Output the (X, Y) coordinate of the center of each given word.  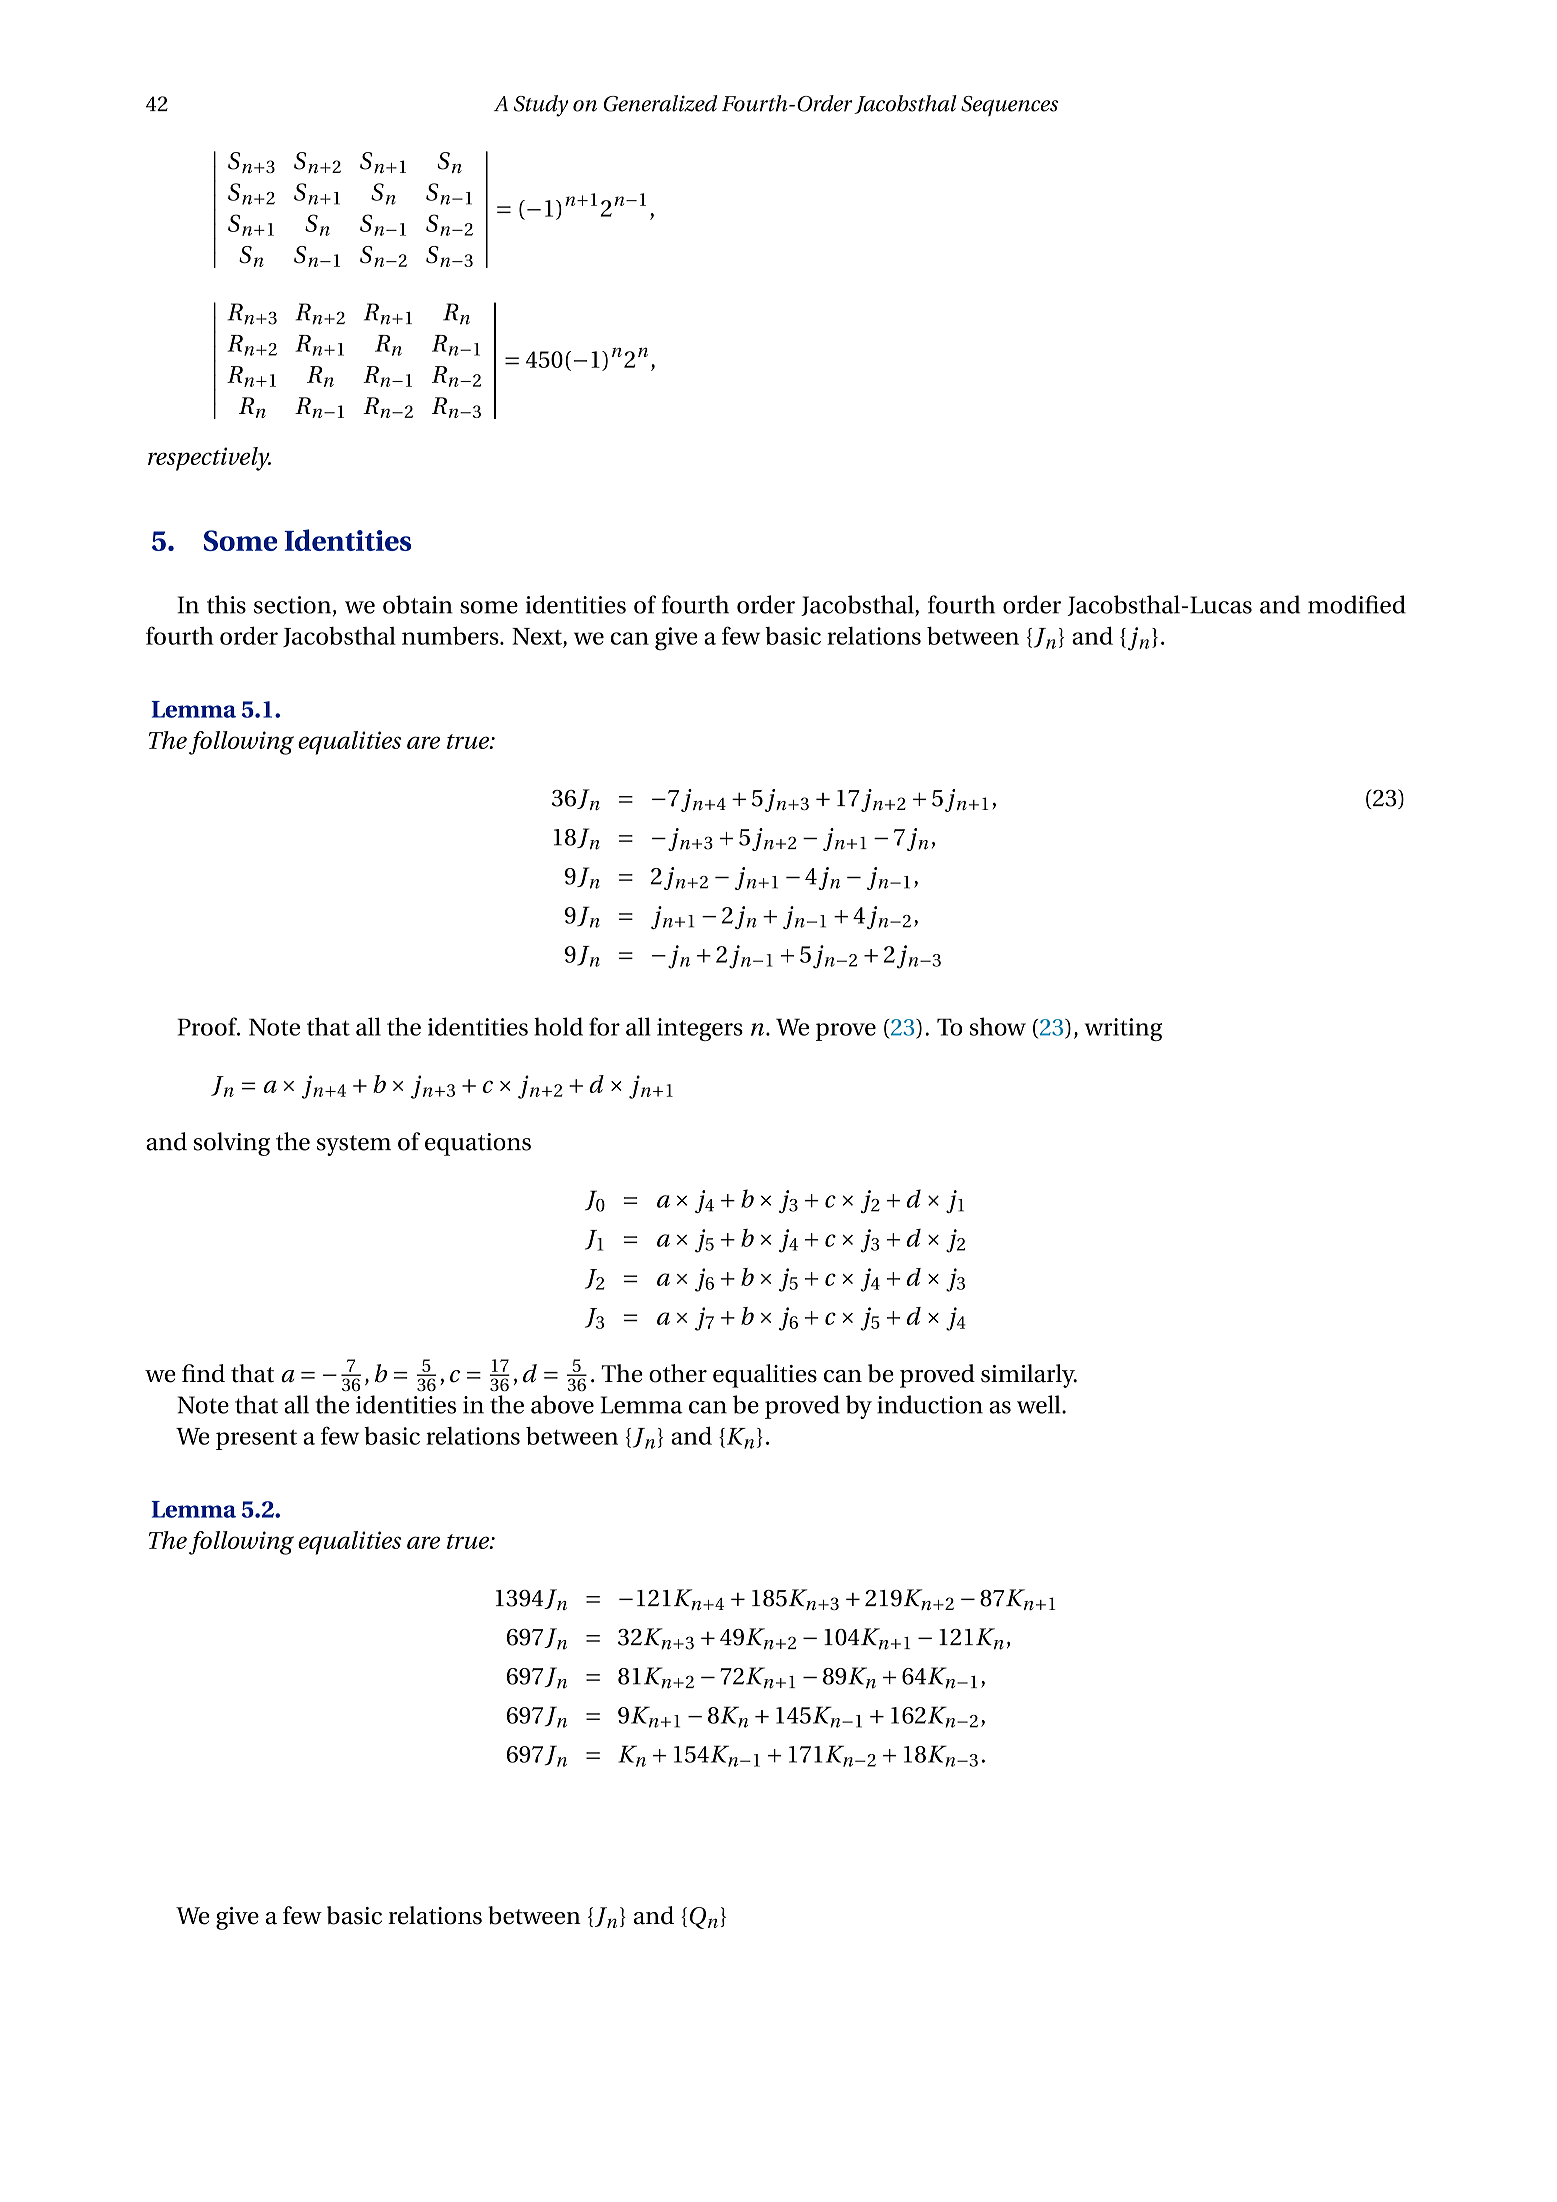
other (678, 1373)
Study (541, 106)
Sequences (1009, 106)
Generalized (661, 103)
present (256, 1440)
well (1040, 1404)
